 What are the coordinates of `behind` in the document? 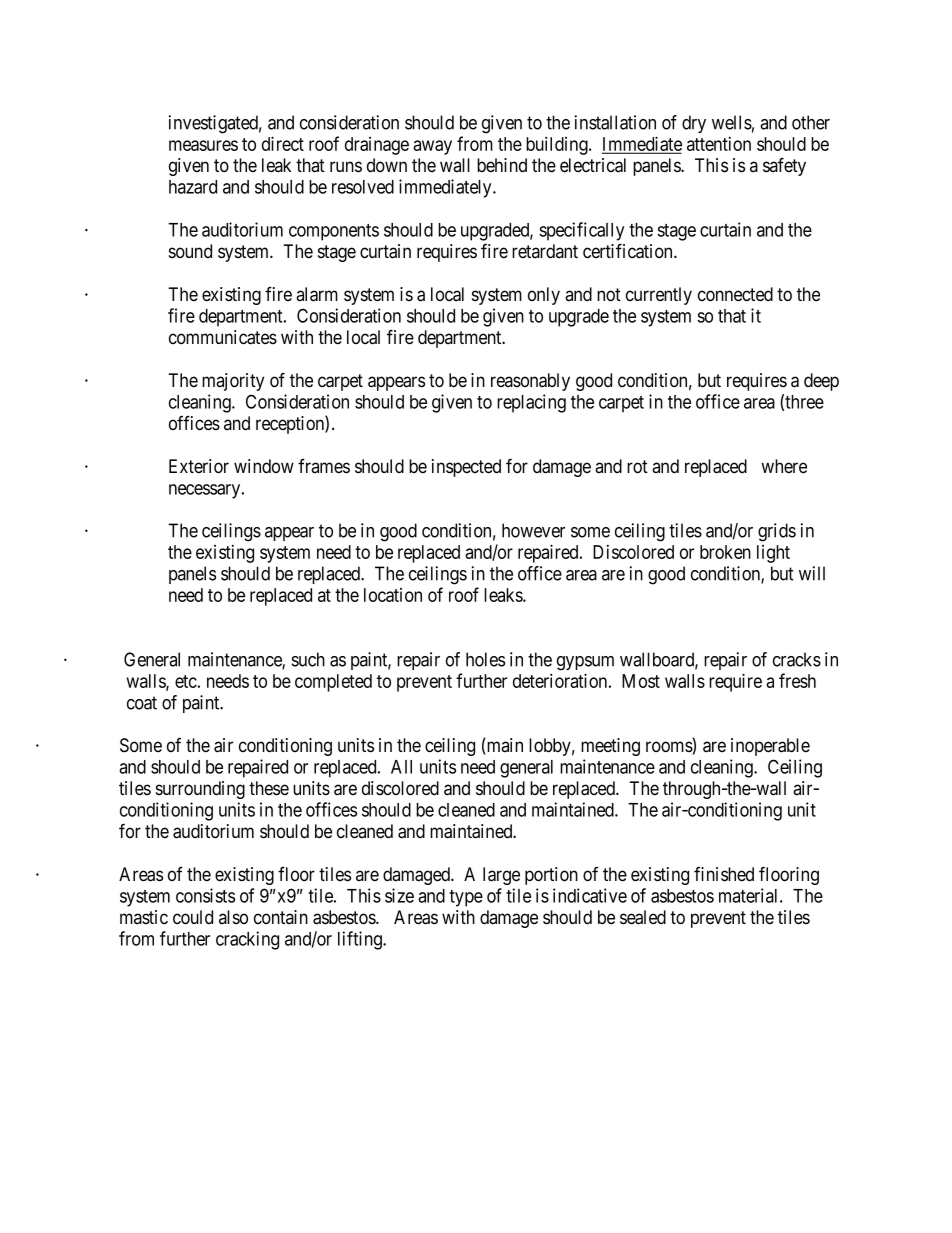 It's located at (502, 165).
